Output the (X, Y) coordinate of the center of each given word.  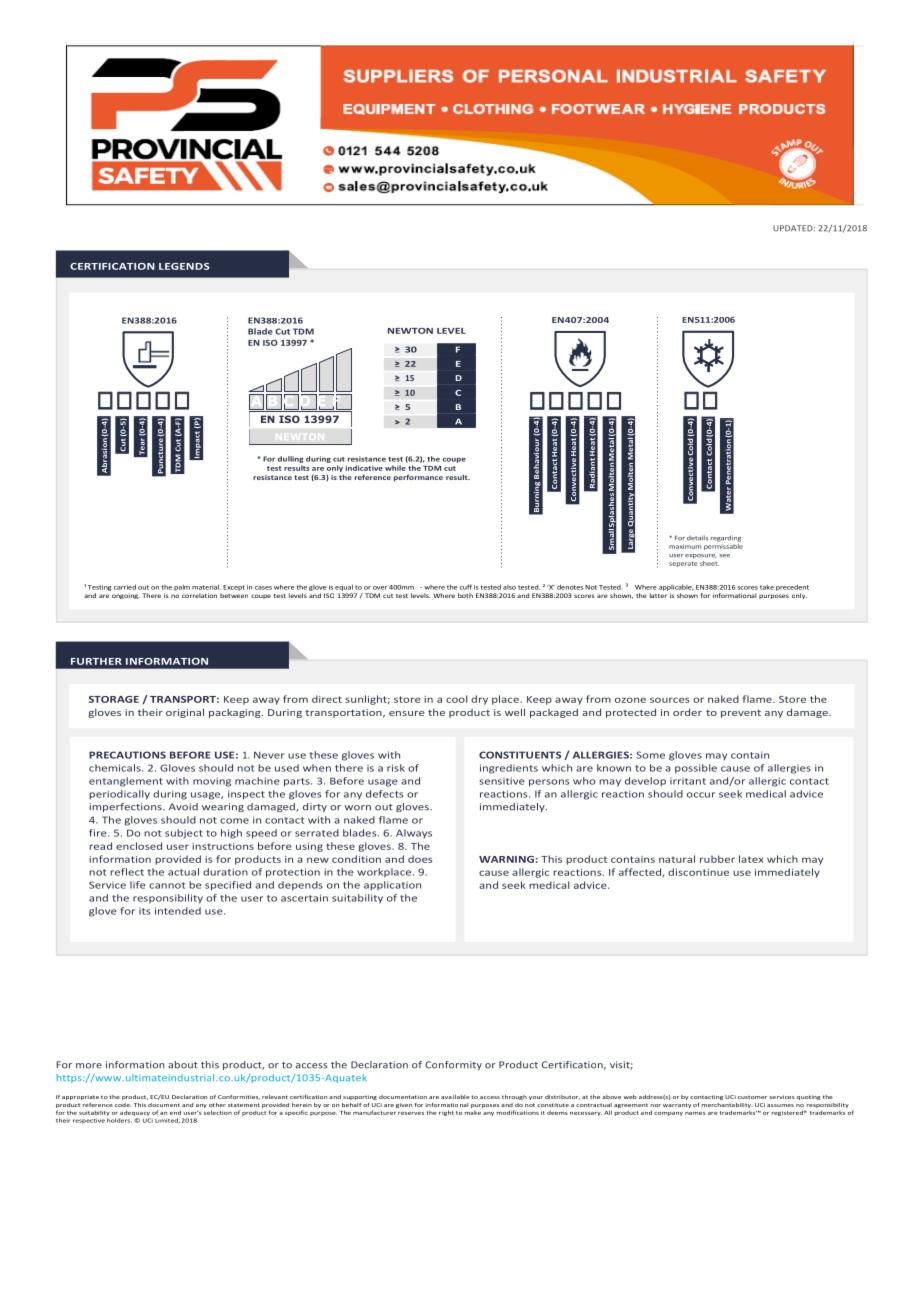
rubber (717, 859)
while (395, 468)
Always (414, 833)
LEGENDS (184, 266)
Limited (167, 1120)
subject (184, 834)
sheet (709, 563)
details (697, 538)
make (473, 1113)
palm (182, 588)
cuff (466, 587)
